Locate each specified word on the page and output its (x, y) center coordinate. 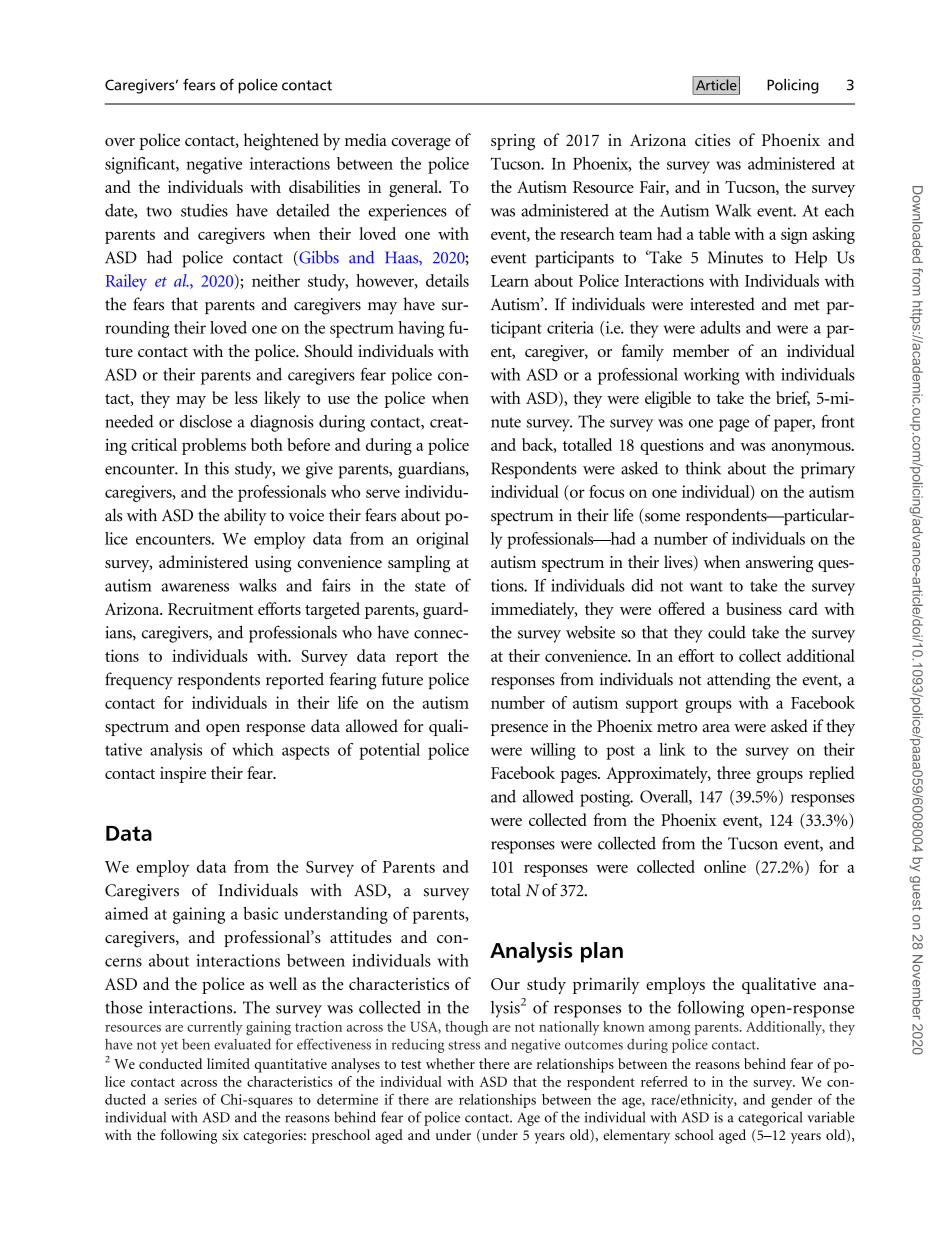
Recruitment (210, 609)
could (727, 632)
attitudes (361, 936)
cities (713, 140)
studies (204, 210)
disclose (206, 421)
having (421, 329)
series (180, 1099)
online (725, 866)
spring (513, 142)
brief (793, 398)
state (430, 586)
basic (260, 913)
